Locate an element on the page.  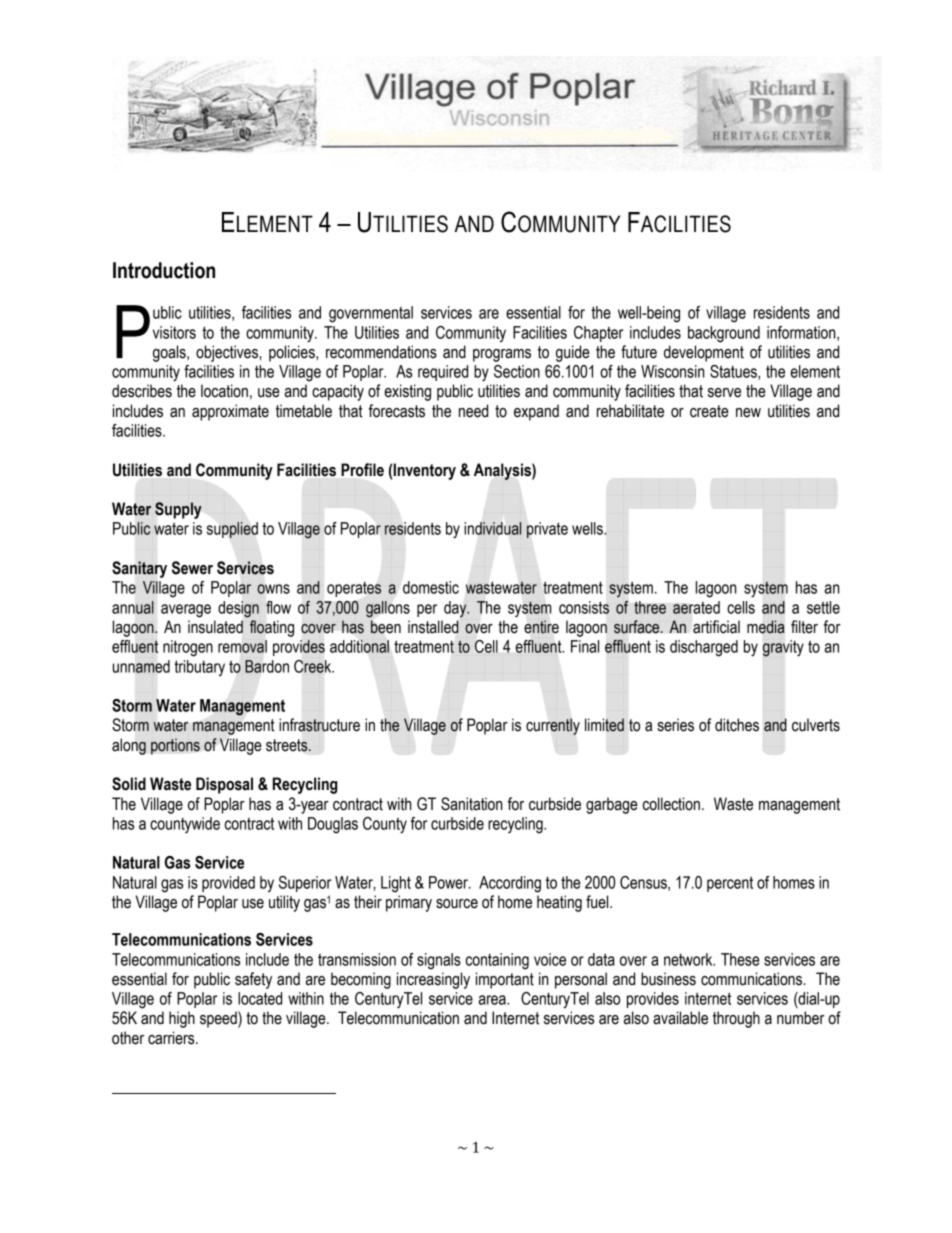
high is located at coordinates (182, 1019).
